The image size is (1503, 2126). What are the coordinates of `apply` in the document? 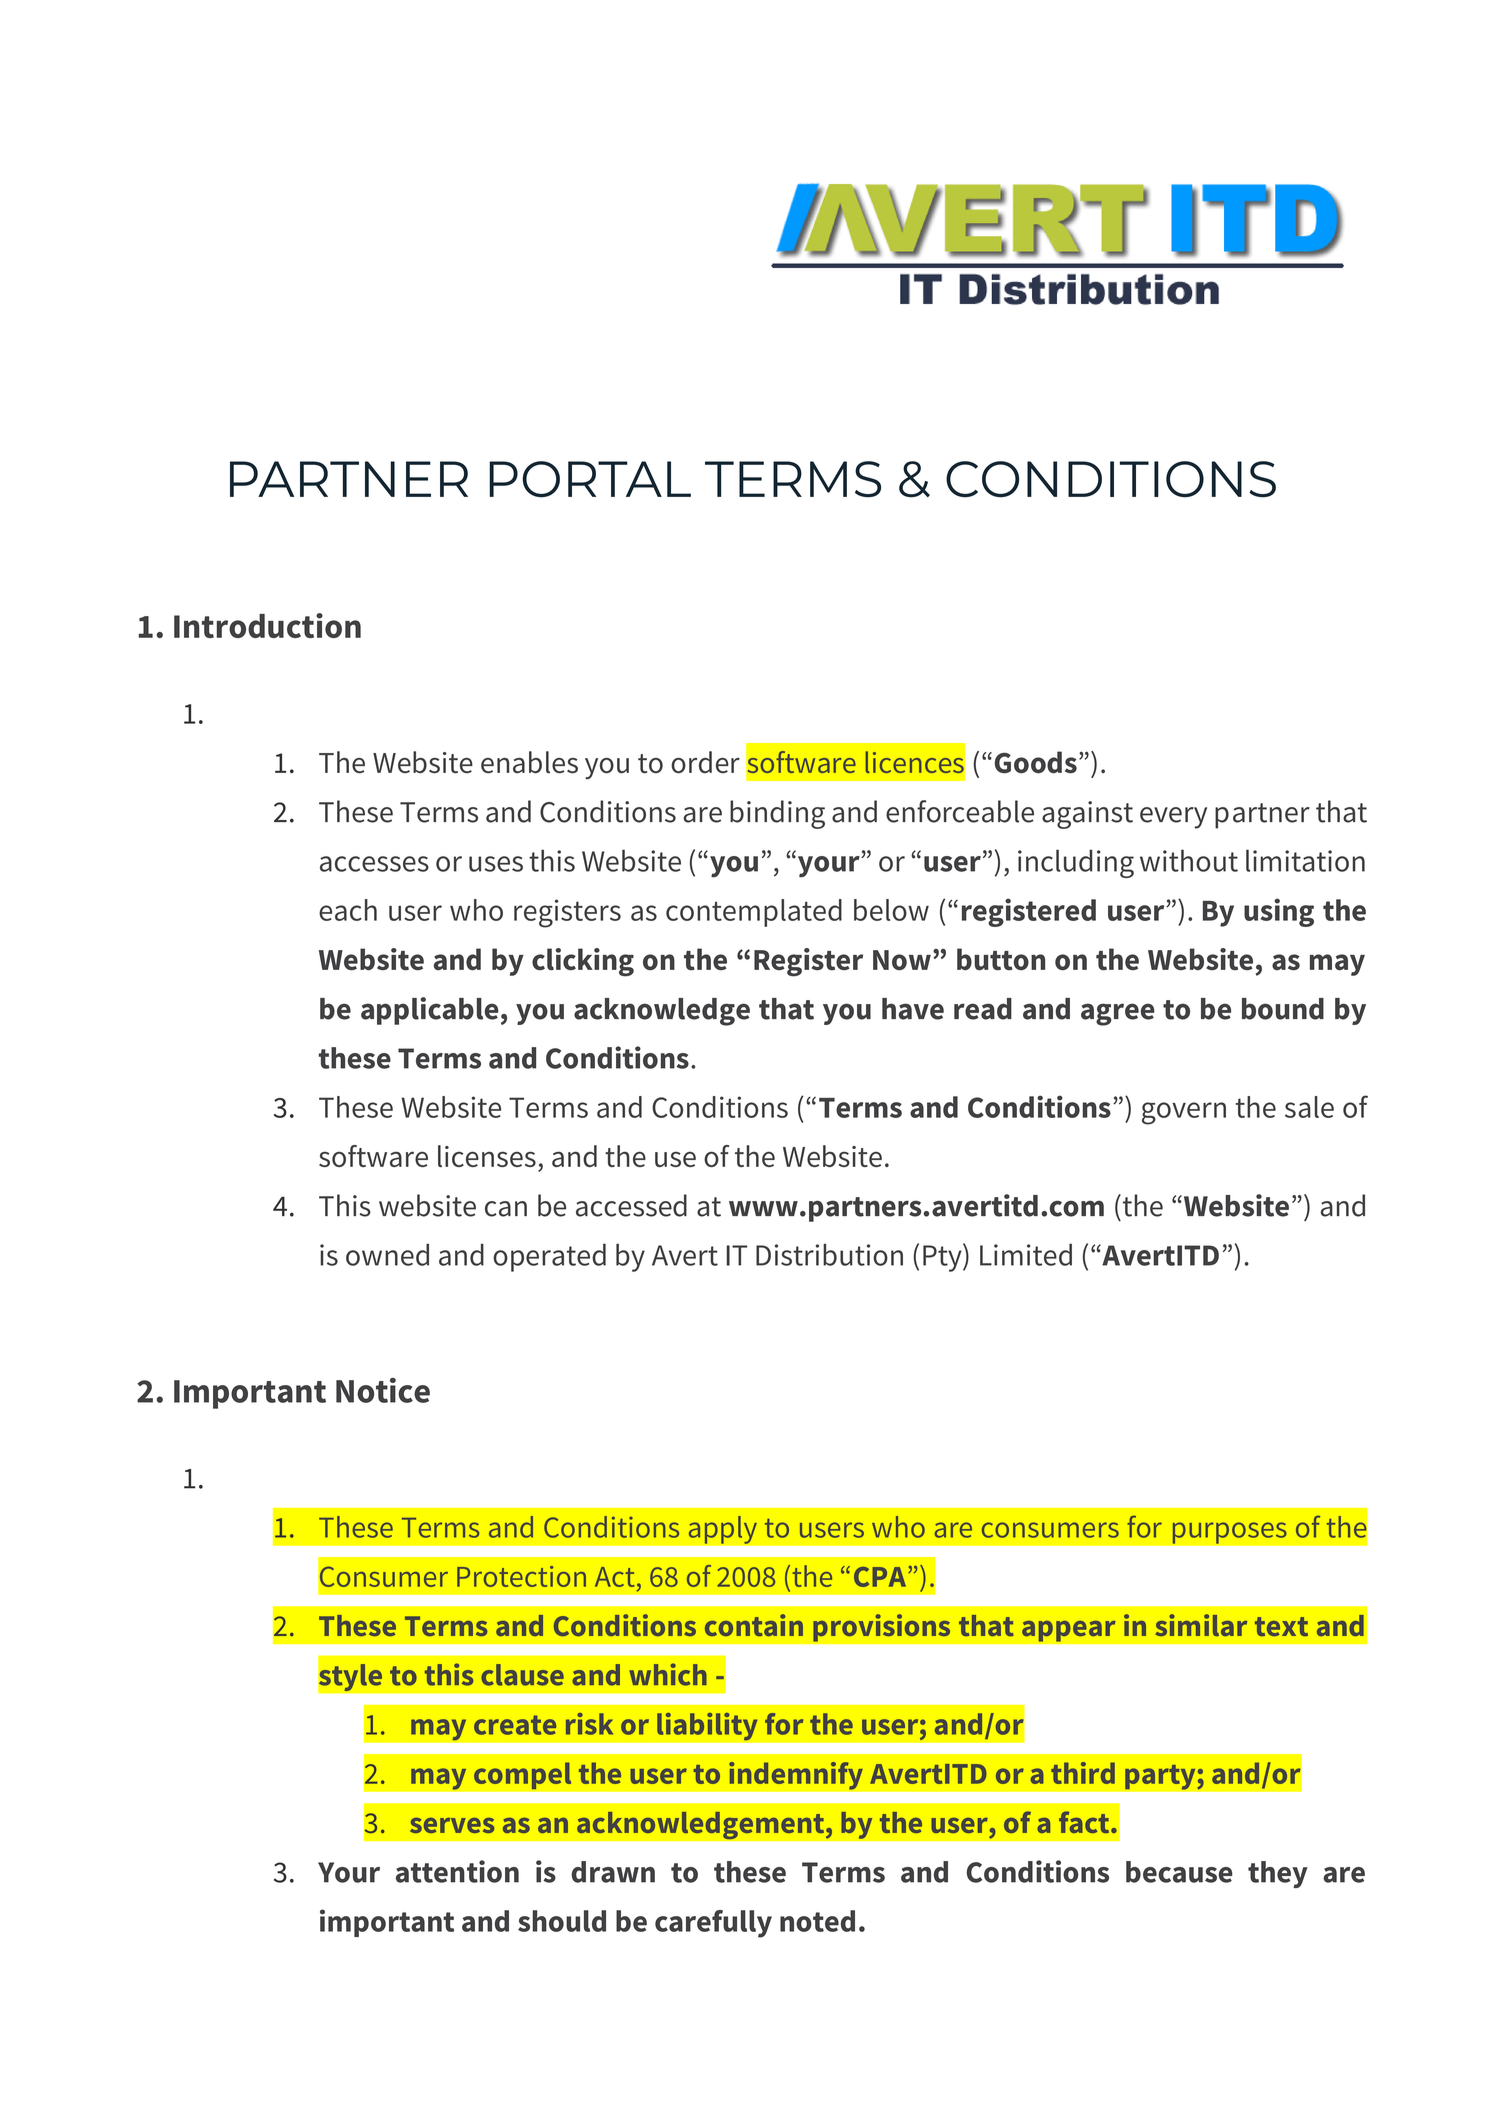 It's located at (722, 1529).
